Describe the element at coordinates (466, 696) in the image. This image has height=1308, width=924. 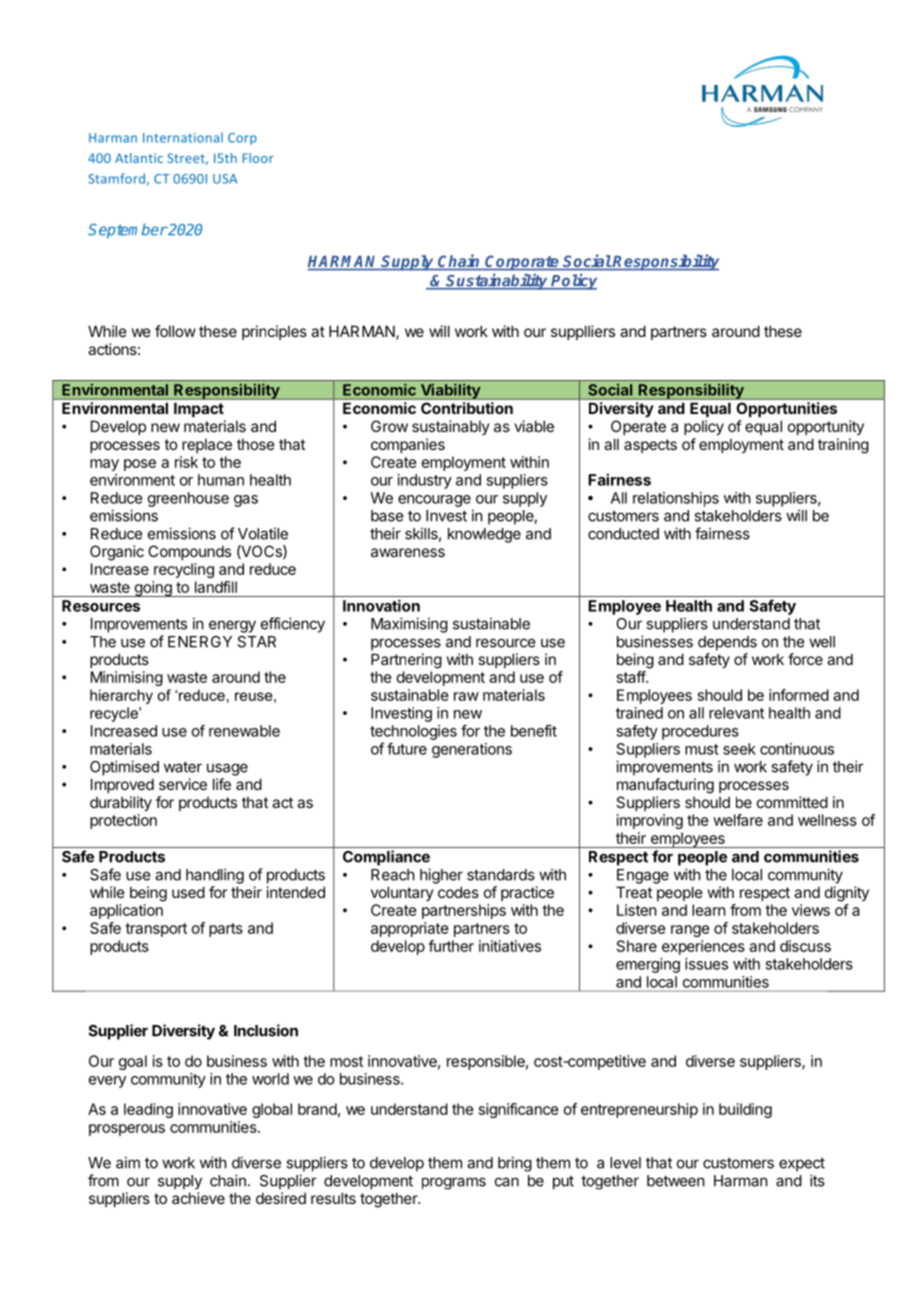
I see `raw` at that location.
